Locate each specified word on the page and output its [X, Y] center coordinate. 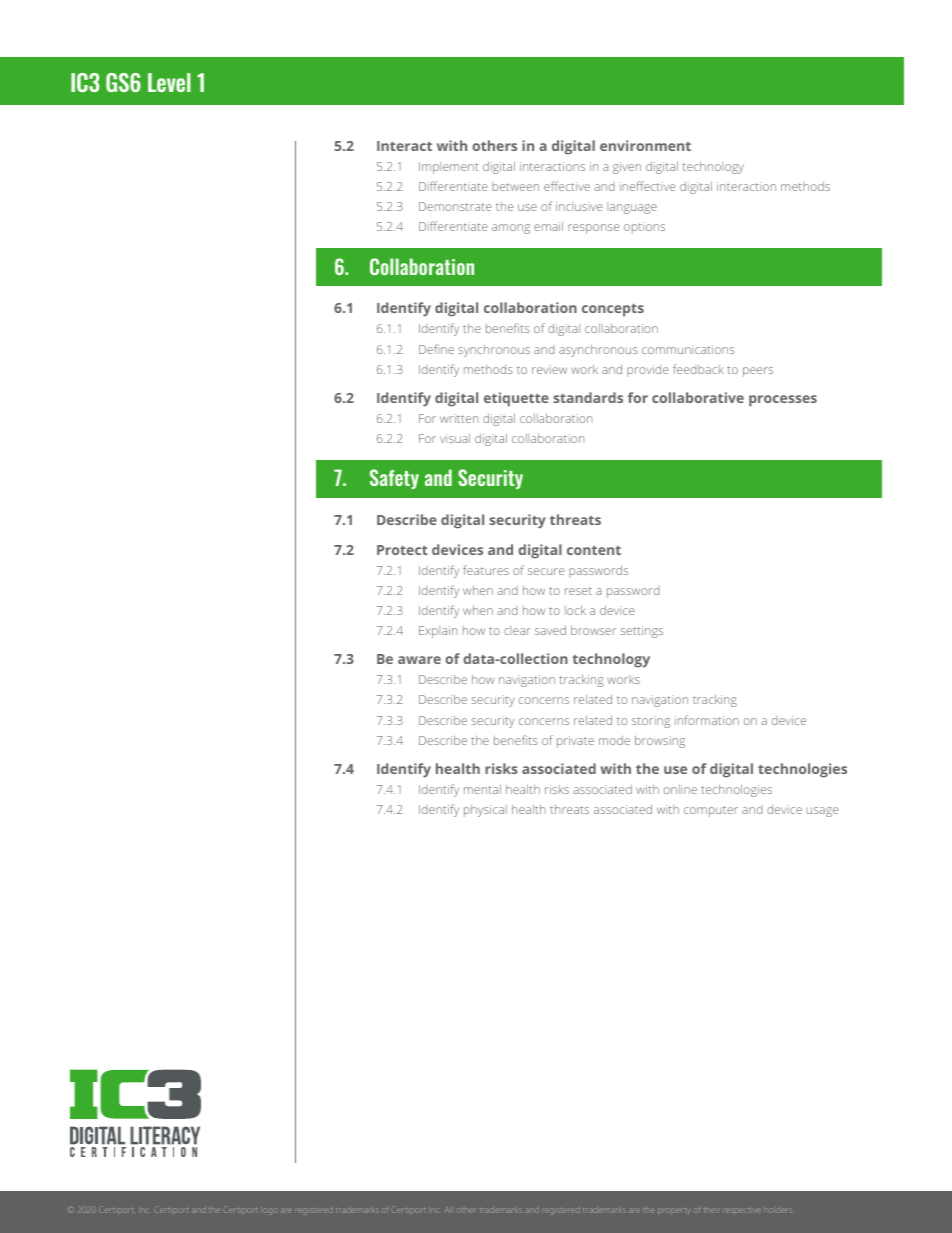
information [707, 720]
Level [169, 82]
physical [485, 811]
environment [645, 145]
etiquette [516, 399]
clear [517, 630]
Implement [448, 168]
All [447, 1210]
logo [269, 1211]
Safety [394, 479]
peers [758, 372]
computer [711, 812]
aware [419, 660]
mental [482, 789]
